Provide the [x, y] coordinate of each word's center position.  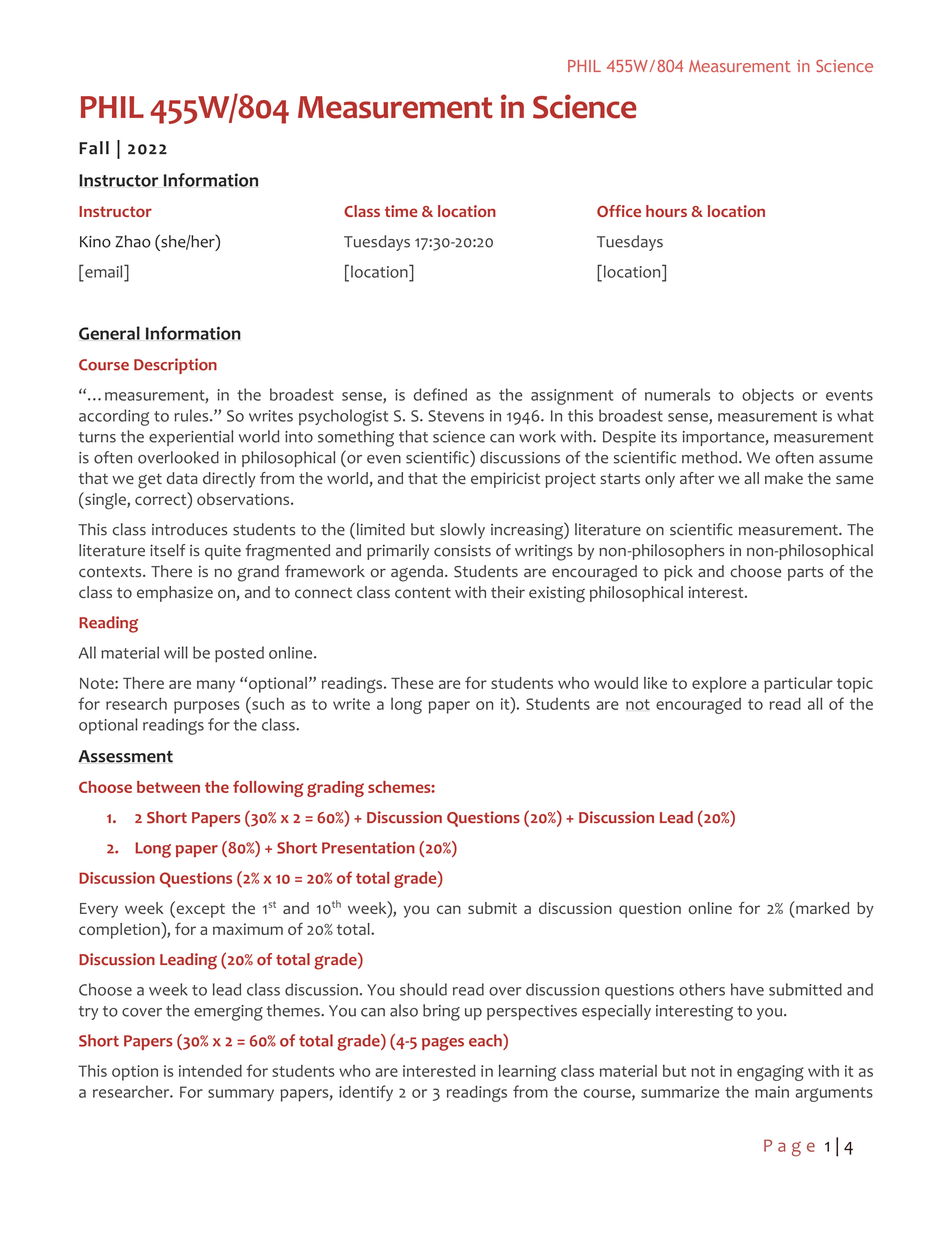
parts [805, 573]
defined [440, 394]
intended [210, 1071]
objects [768, 396]
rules [192, 415]
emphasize [175, 594]
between [168, 787]
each [486, 1040]
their [508, 592]
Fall [94, 148]
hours [666, 211]
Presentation [368, 847]
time [401, 211]
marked [821, 907]
